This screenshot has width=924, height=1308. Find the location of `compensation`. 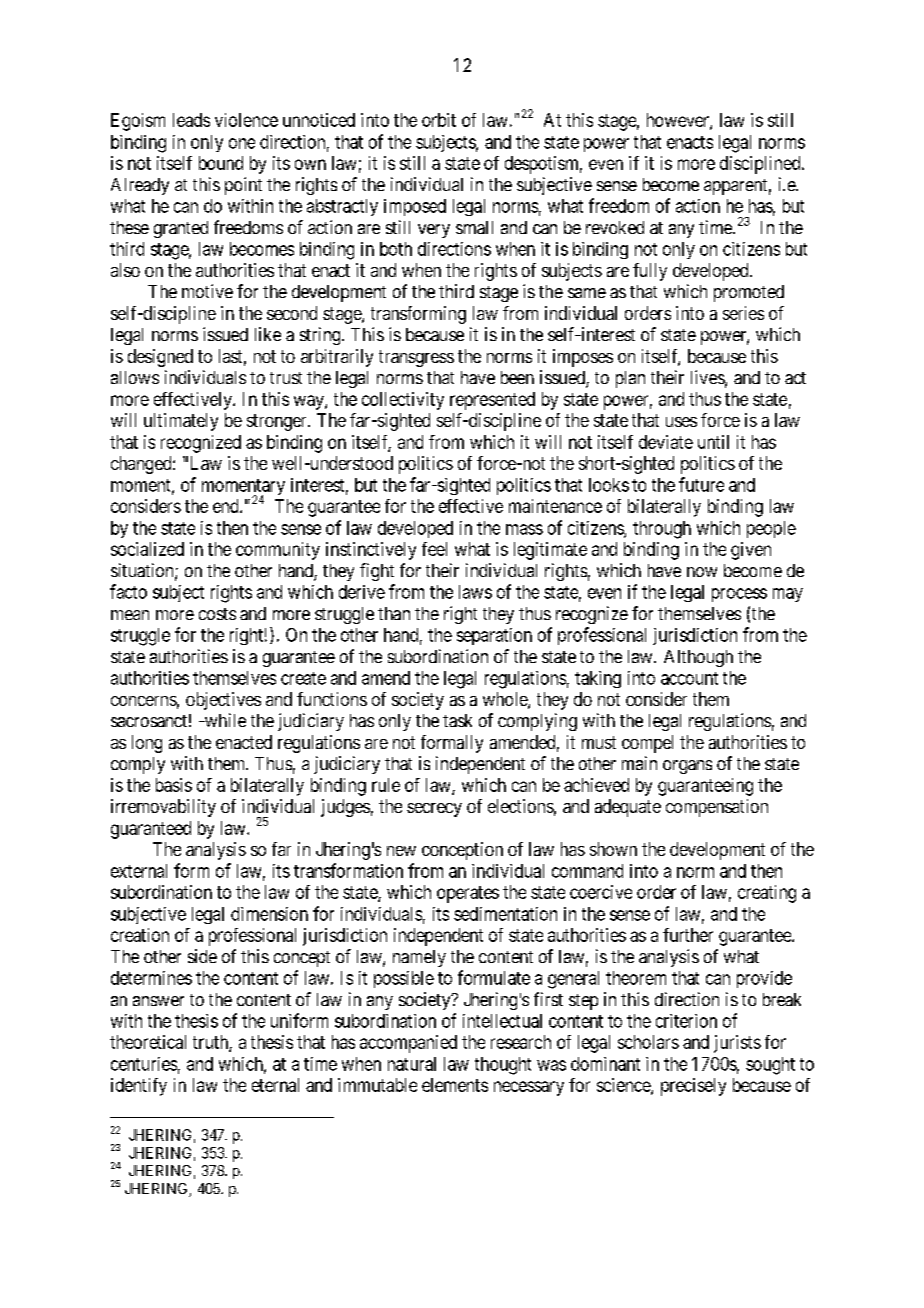

compensation is located at coordinates (717, 808).
